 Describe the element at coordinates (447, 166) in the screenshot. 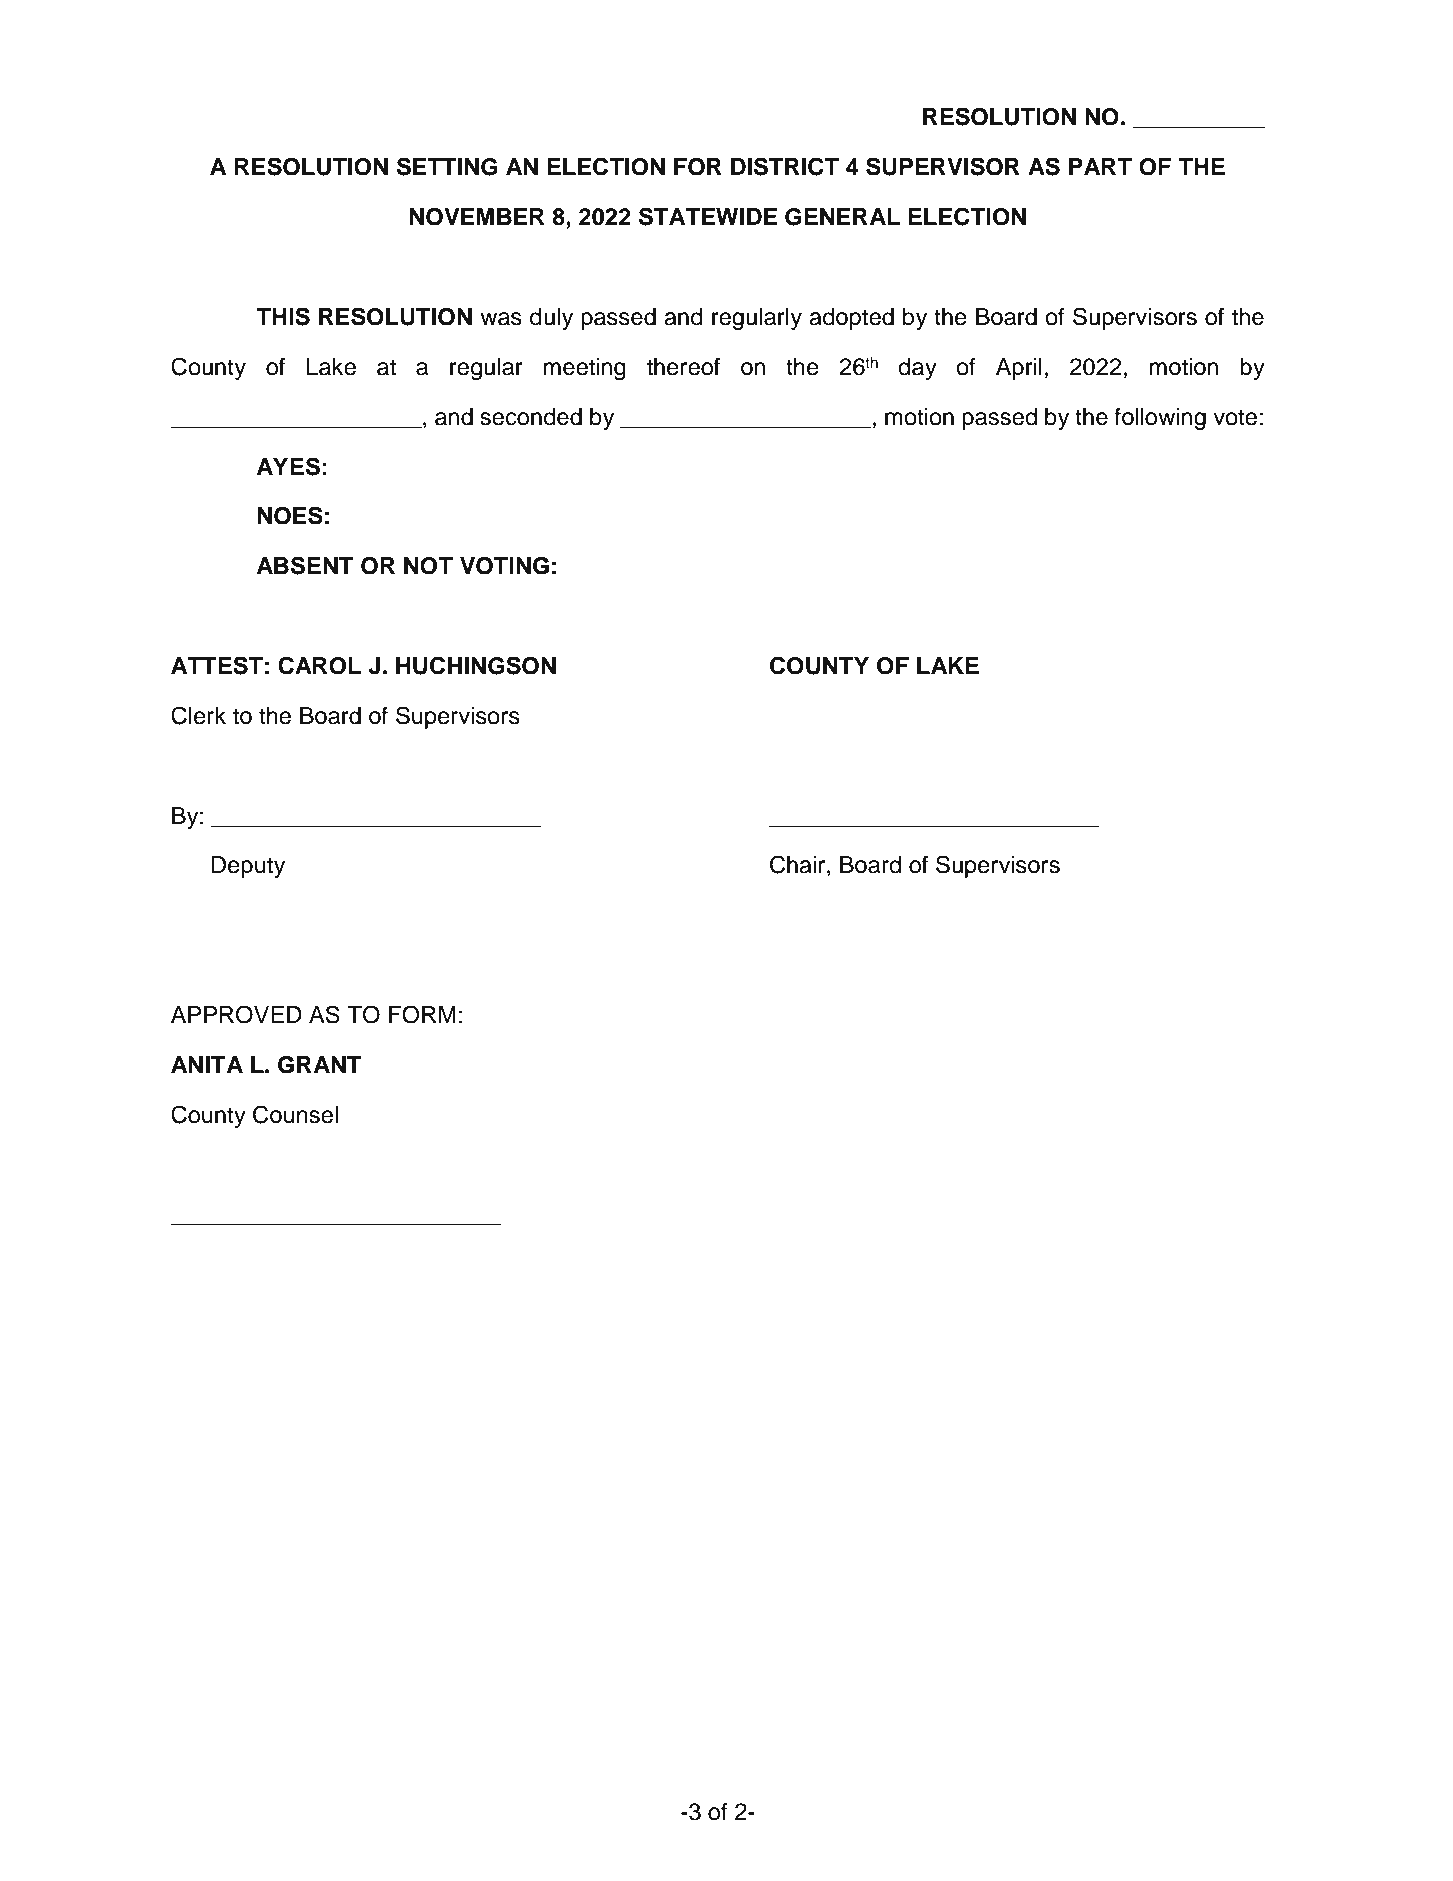

I see `SETTING` at that location.
